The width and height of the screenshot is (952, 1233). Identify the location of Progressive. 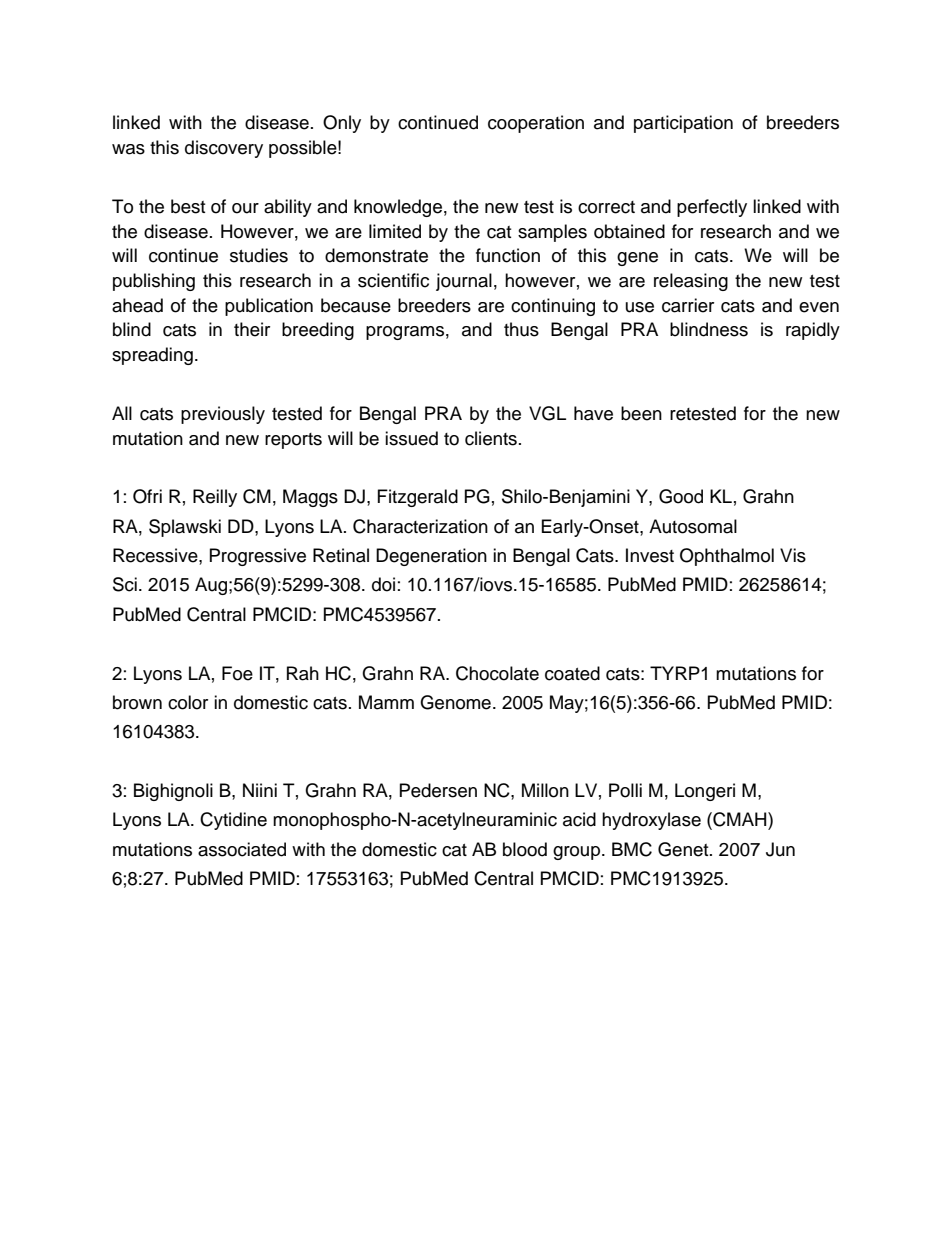
(258, 557).
